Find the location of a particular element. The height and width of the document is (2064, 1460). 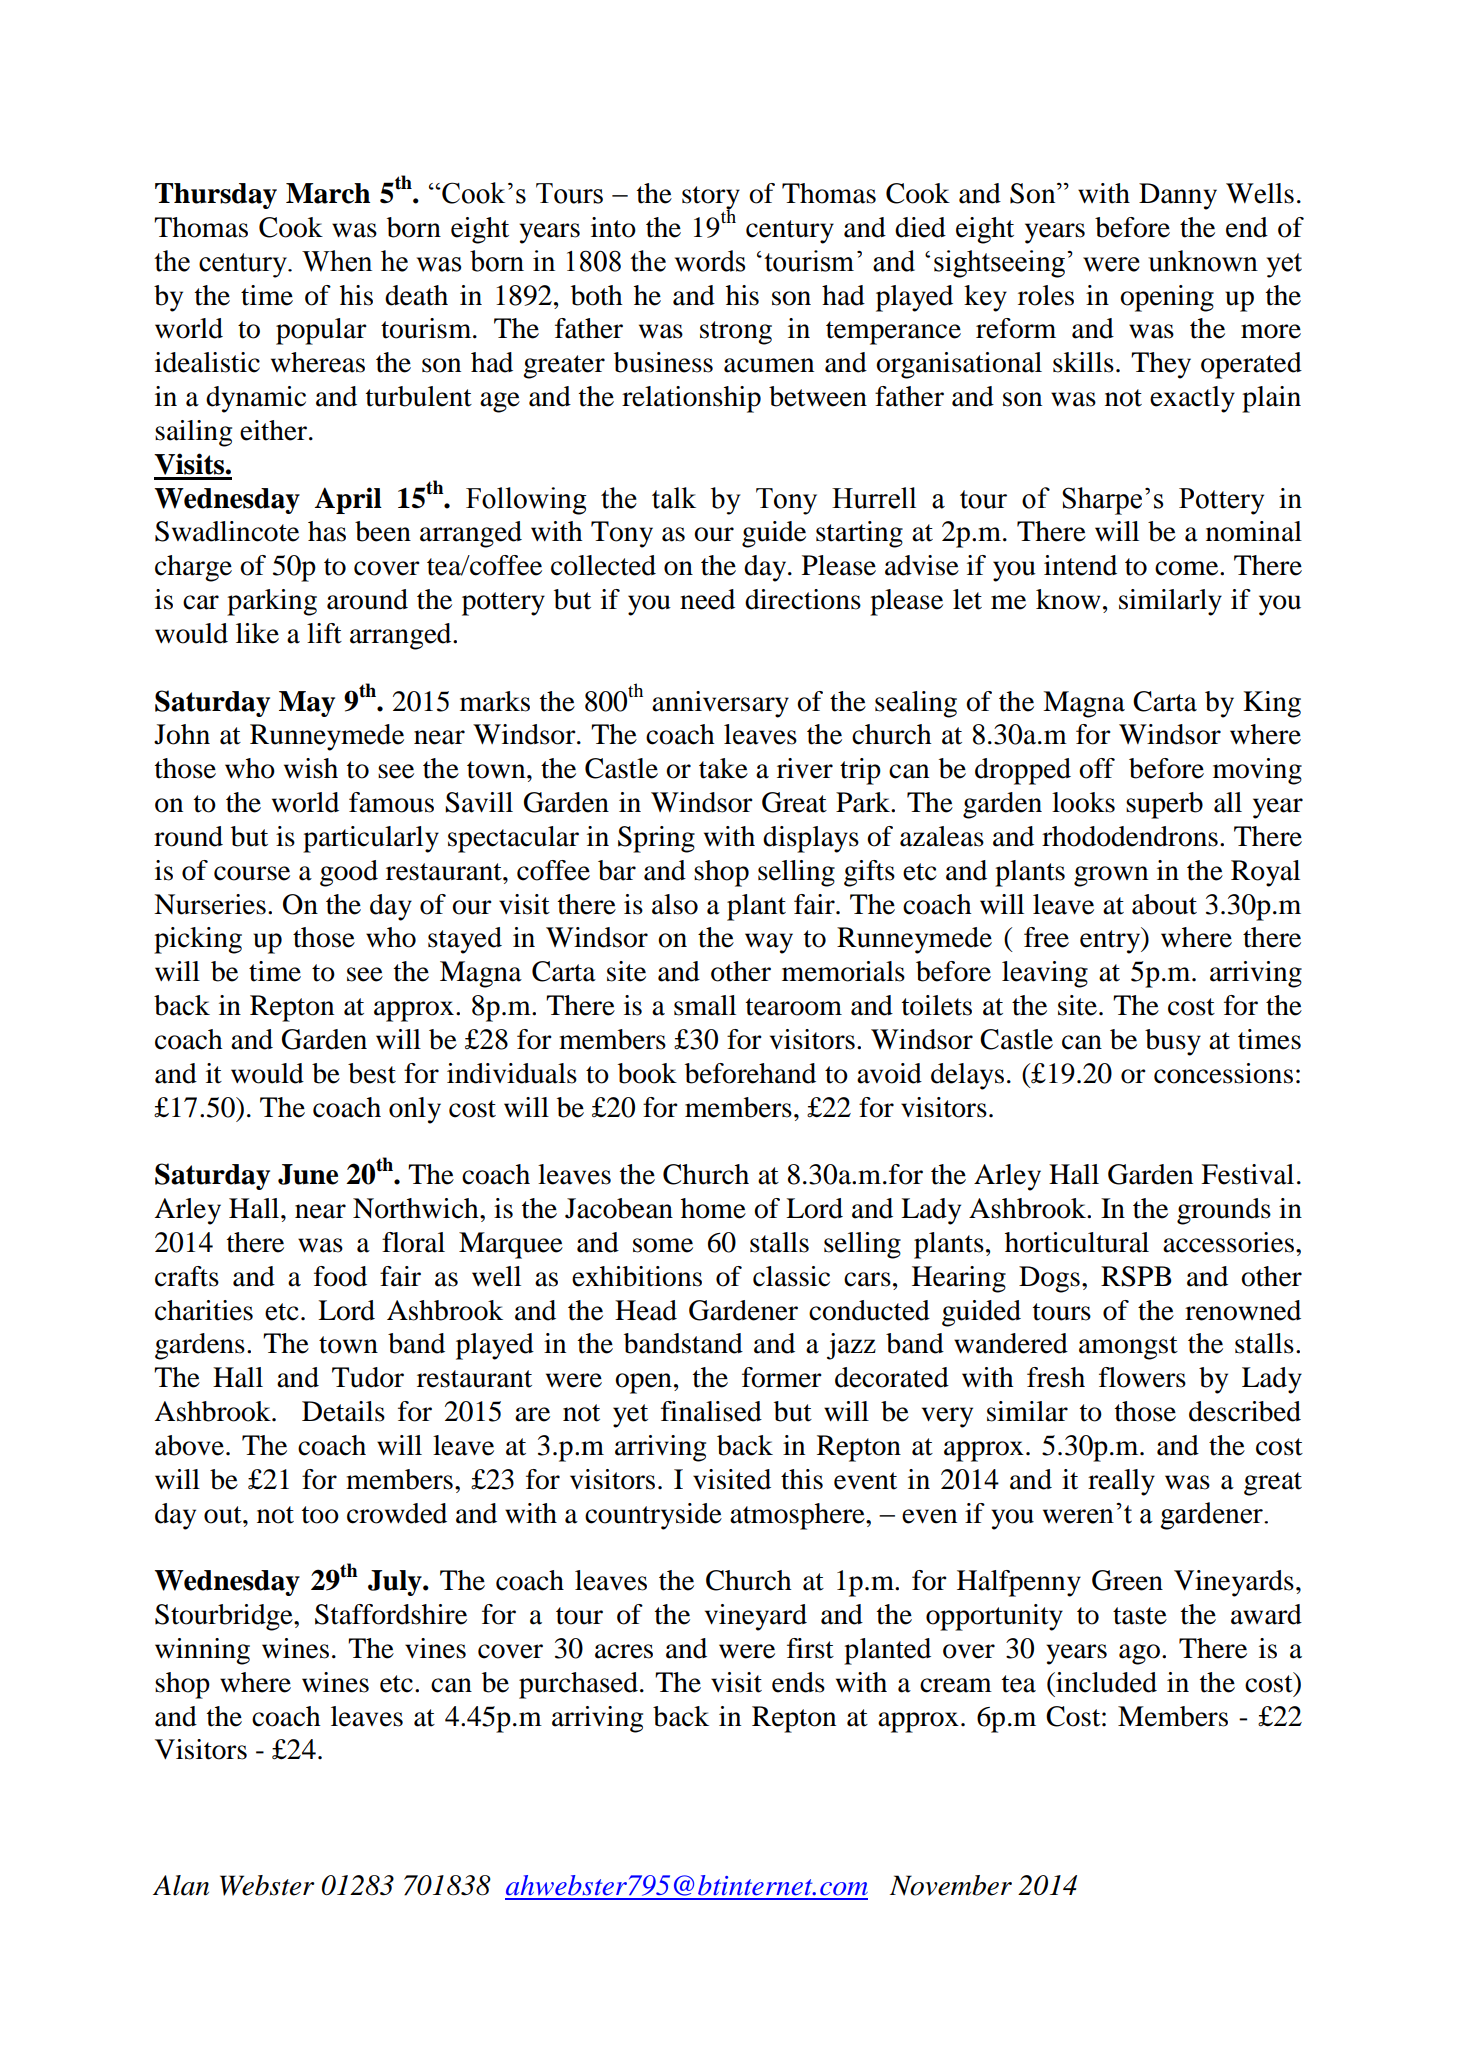

busy is located at coordinates (1173, 1042).
